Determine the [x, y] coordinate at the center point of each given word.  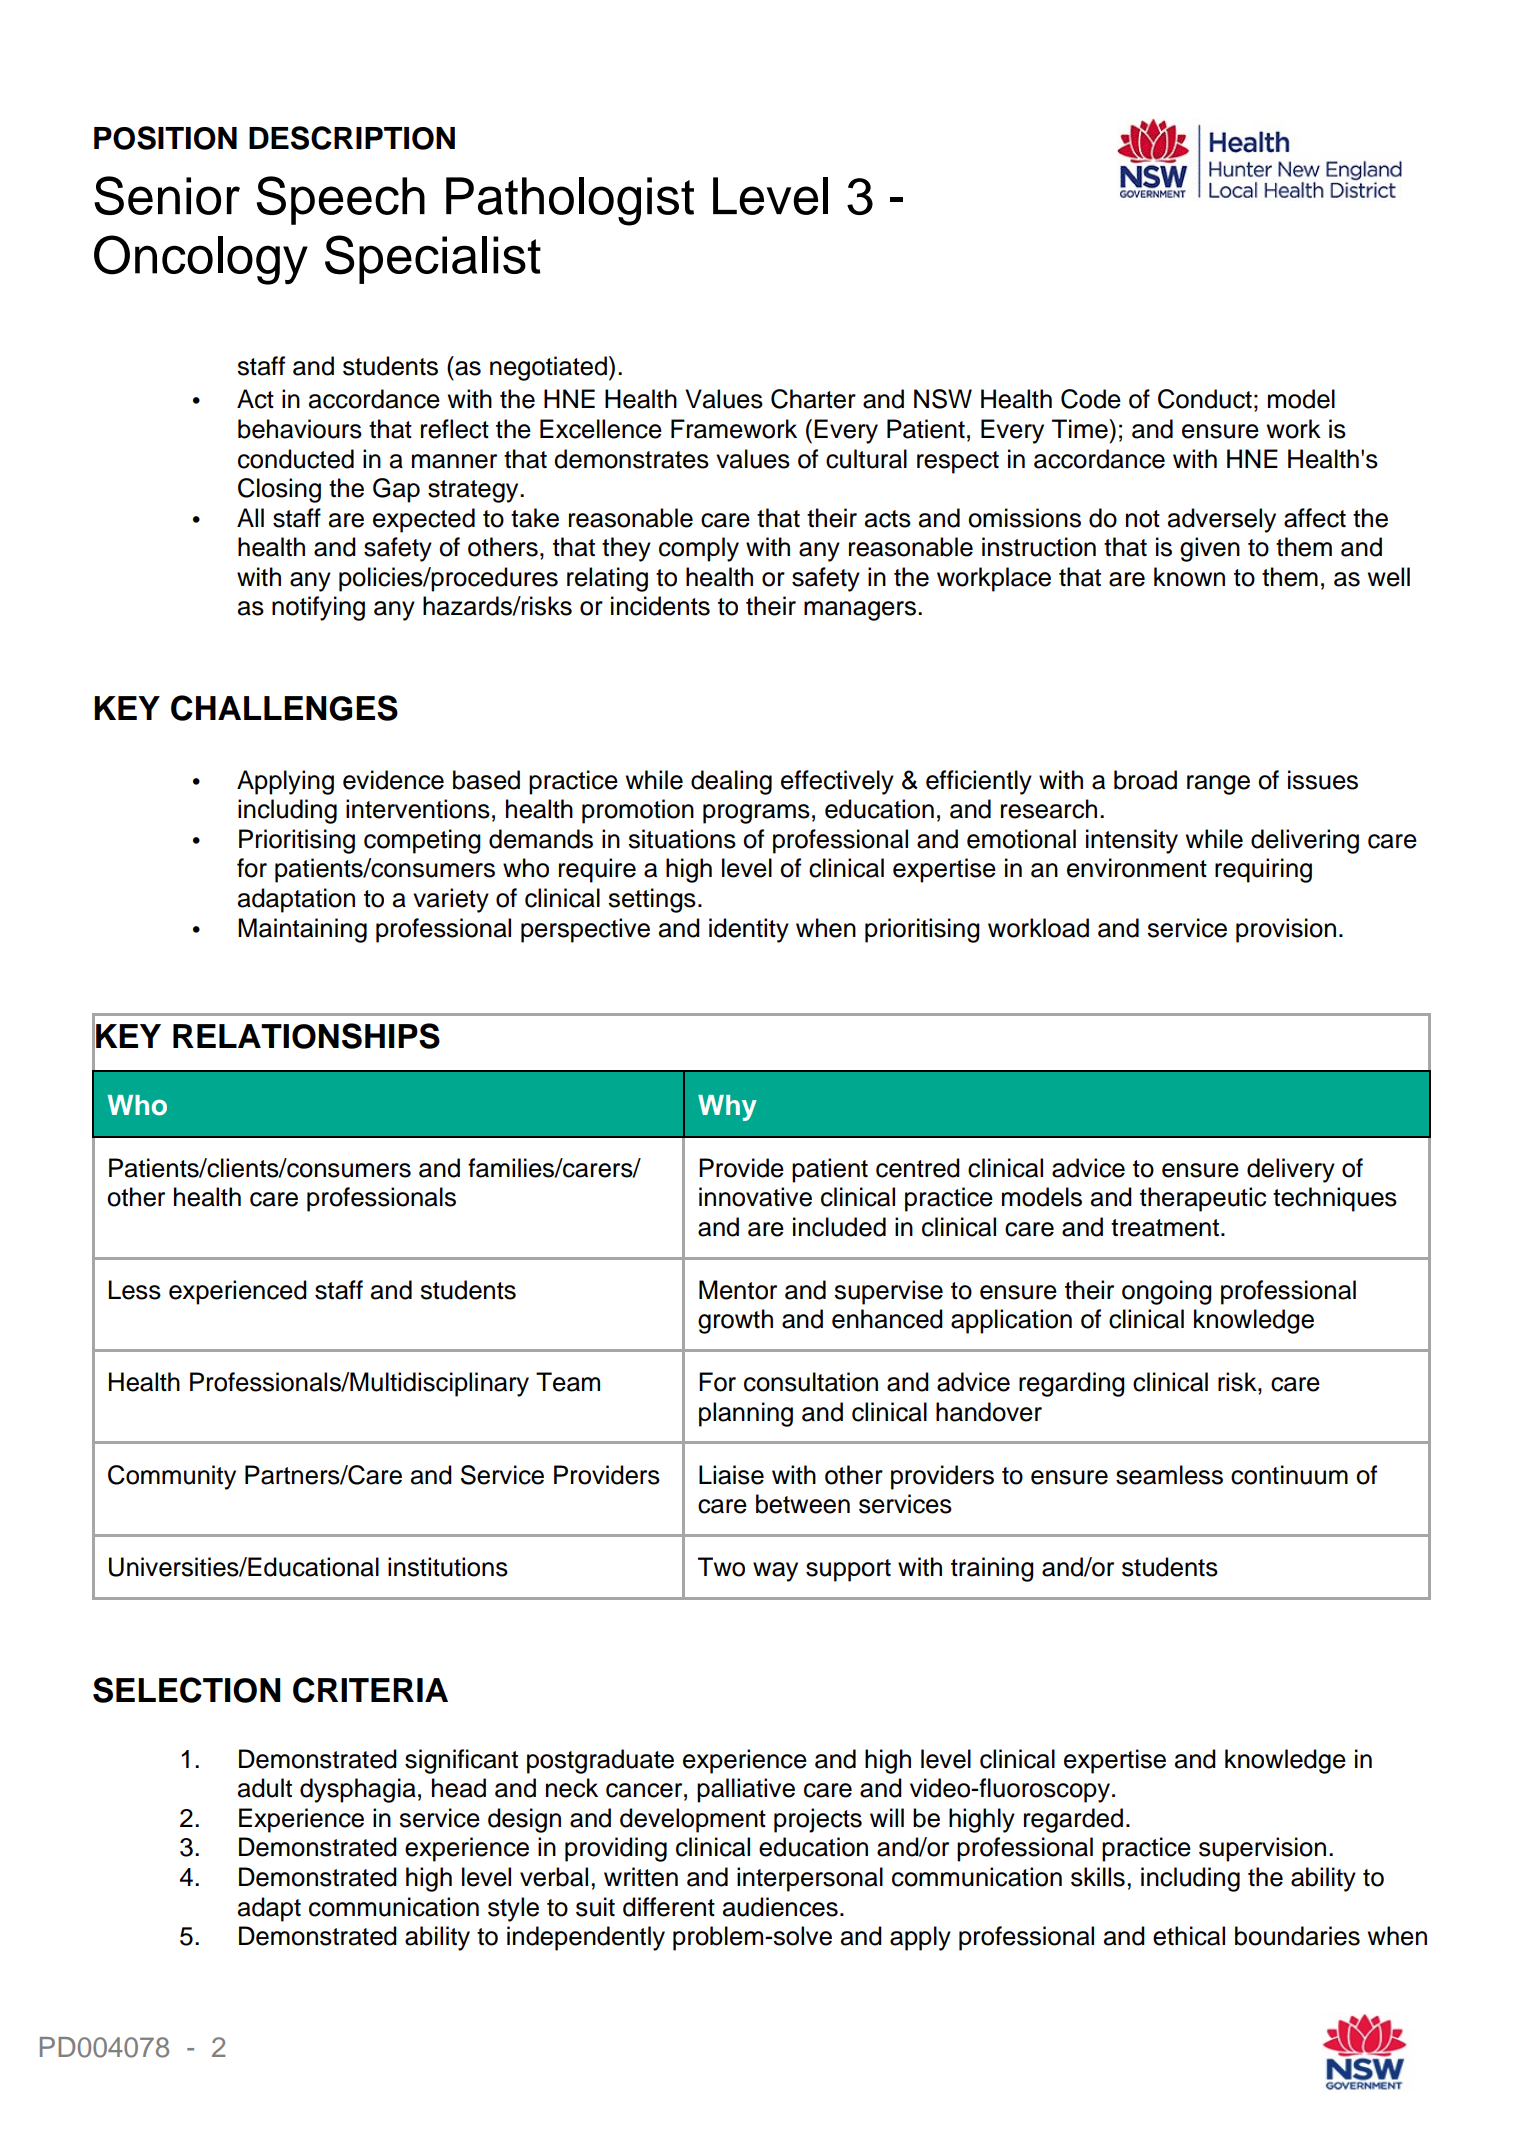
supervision [1262, 1849]
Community [172, 1477]
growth [735, 1321]
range [1218, 785]
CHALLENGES [284, 708]
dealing [731, 782]
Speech [341, 200]
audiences [780, 1907]
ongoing [1167, 1292]
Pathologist [570, 201]
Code [1091, 399]
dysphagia [358, 1790]
